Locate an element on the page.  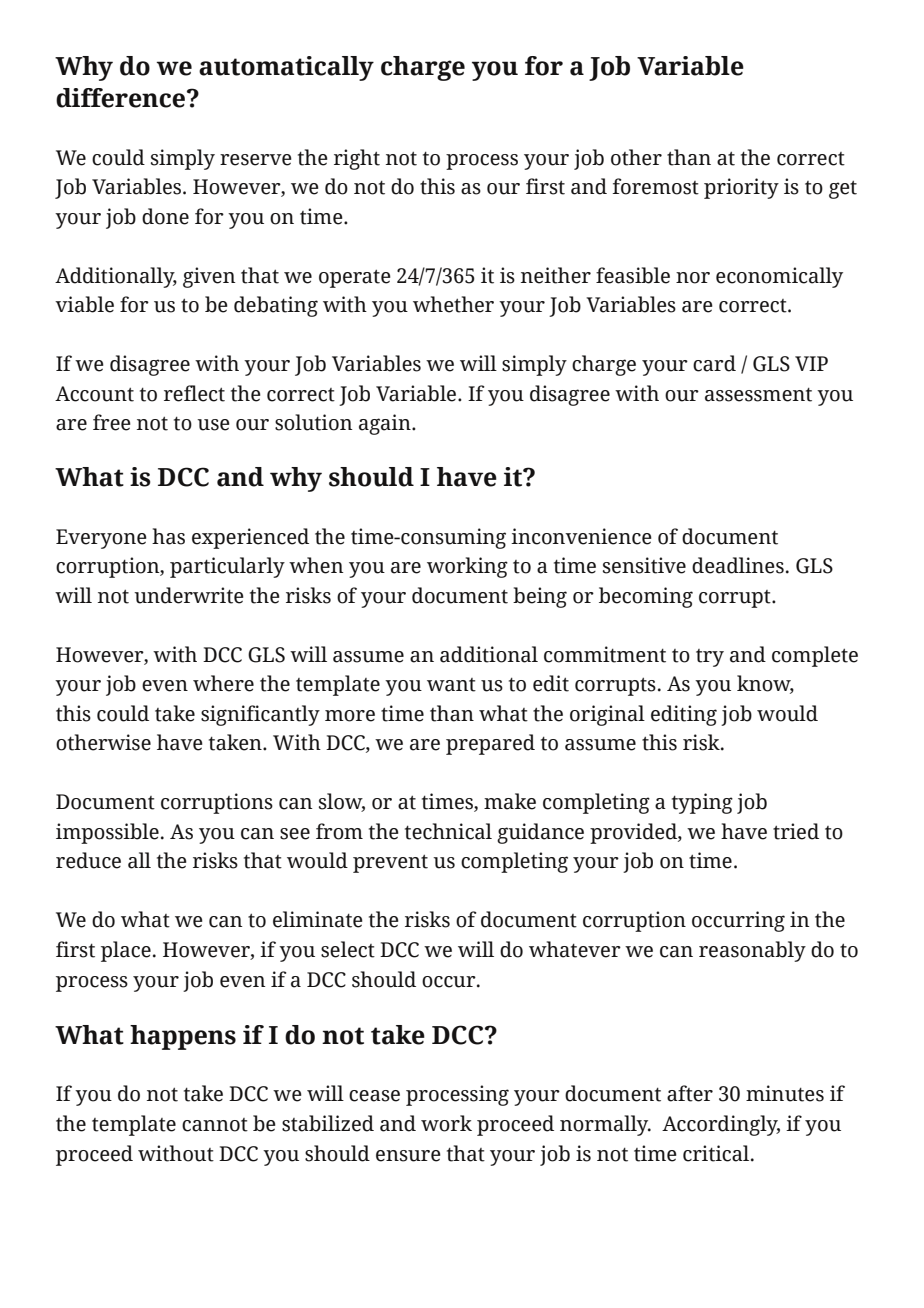
being is located at coordinates (540, 597).
